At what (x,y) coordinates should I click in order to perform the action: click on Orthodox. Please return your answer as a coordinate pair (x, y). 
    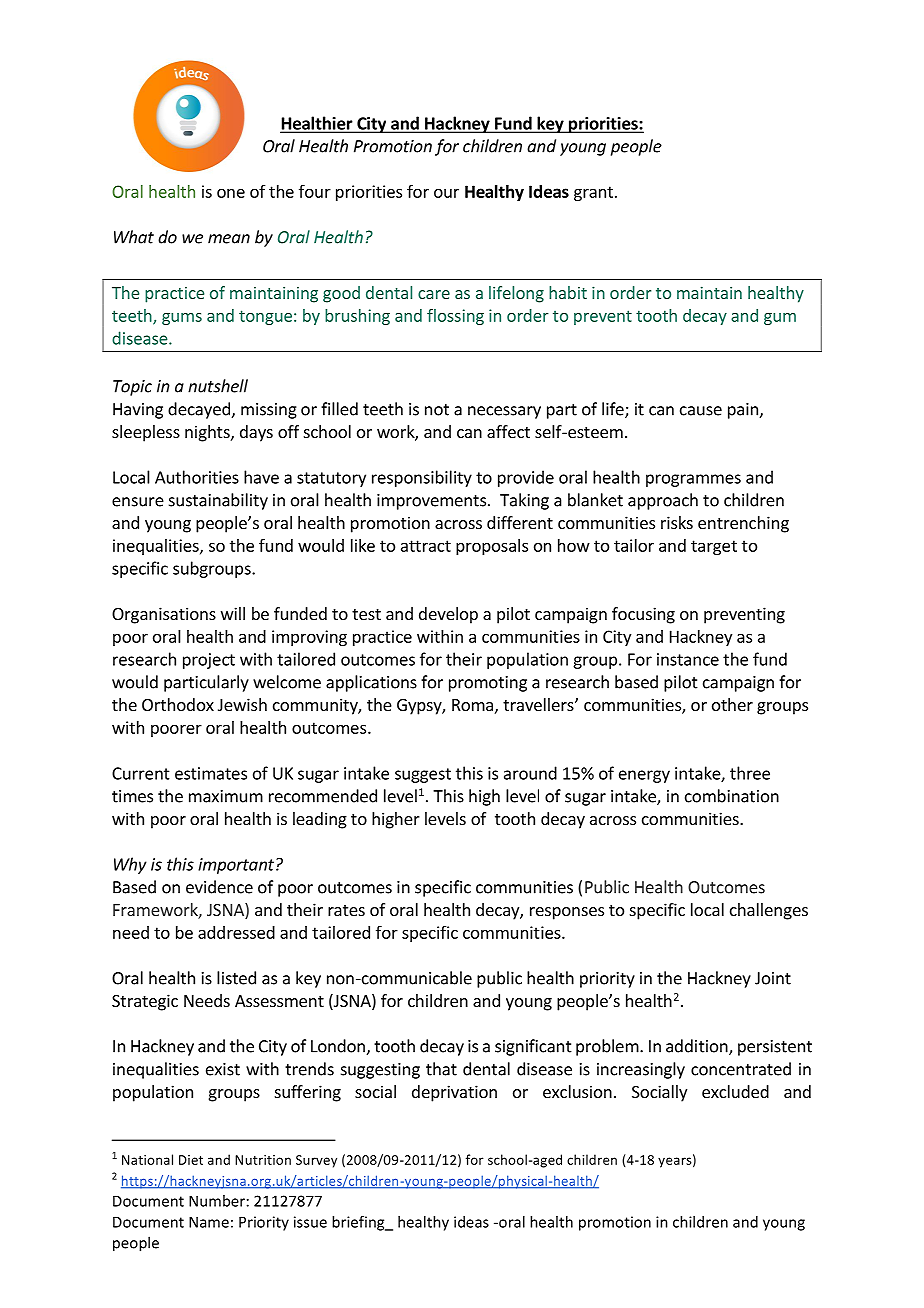
    Looking at the image, I should click on (178, 704).
